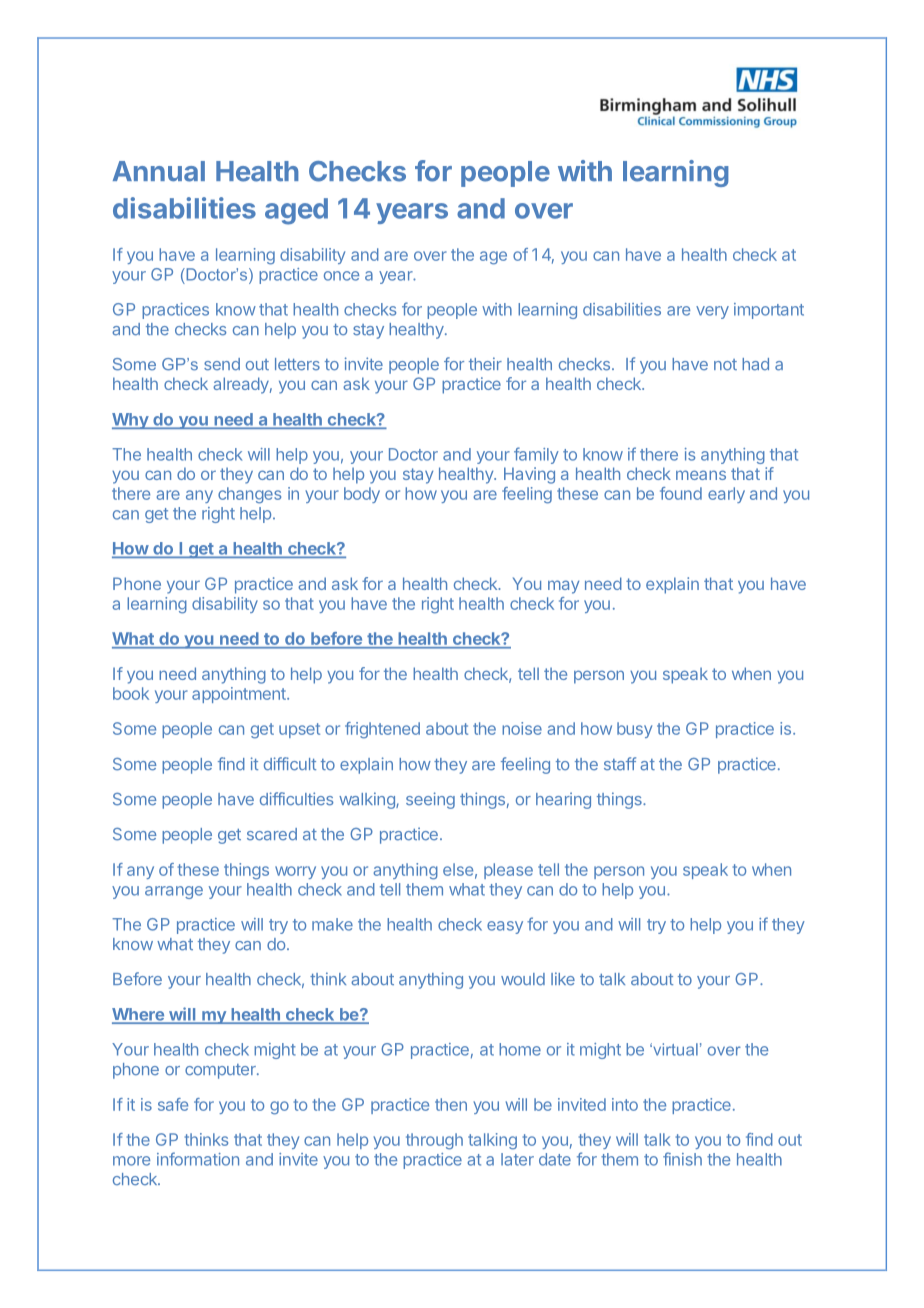 The image size is (924, 1308). Describe the element at coordinates (362, 495) in the screenshot. I see `body` at that location.
